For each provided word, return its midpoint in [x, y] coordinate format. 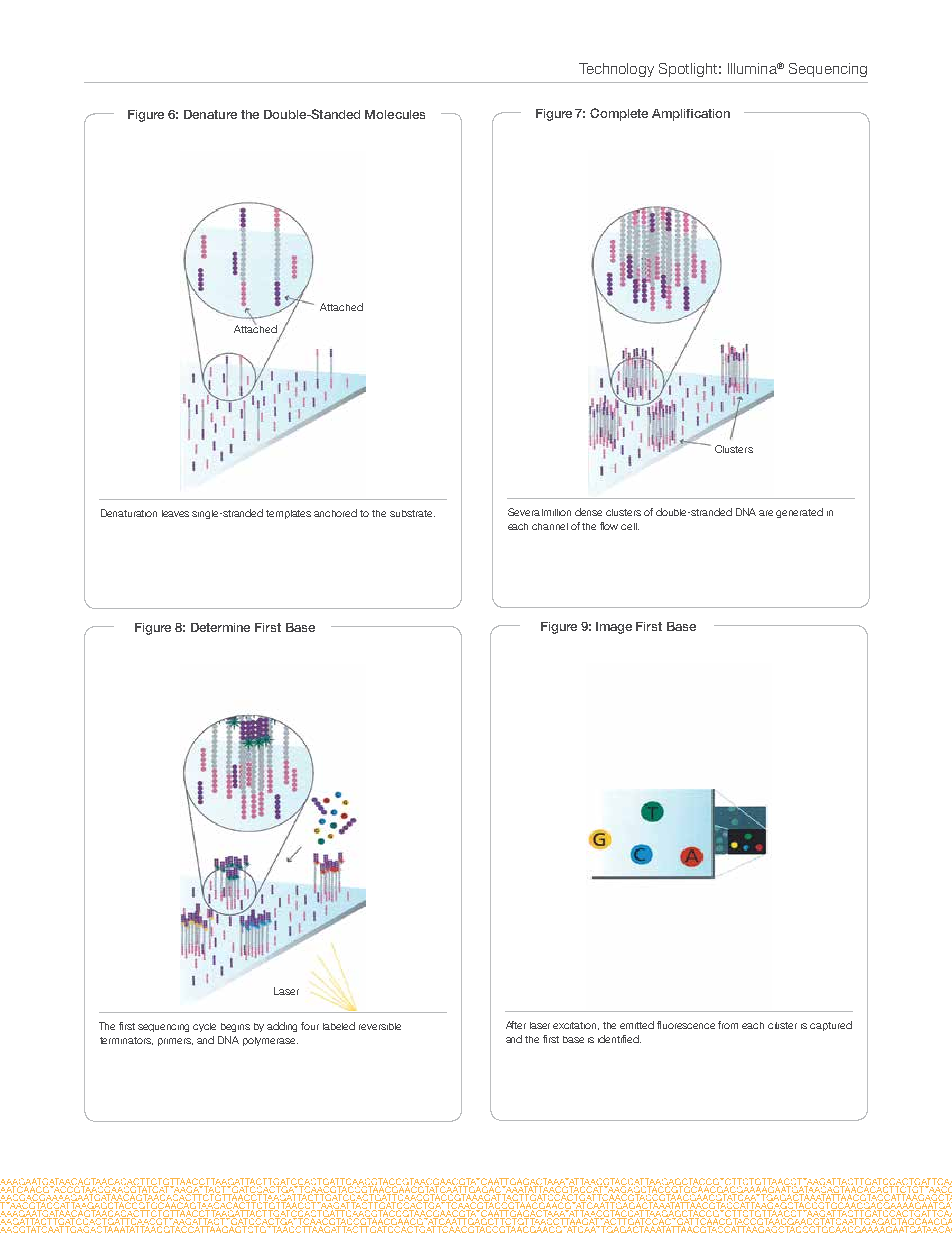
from [728, 1025]
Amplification [691, 115]
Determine [220, 627]
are [766, 513]
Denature [210, 114]
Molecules [395, 114]
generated [799, 513]
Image [614, 628]
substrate [412, 513]
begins [235, 1027]
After [516, 1025]
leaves [175, 513]
